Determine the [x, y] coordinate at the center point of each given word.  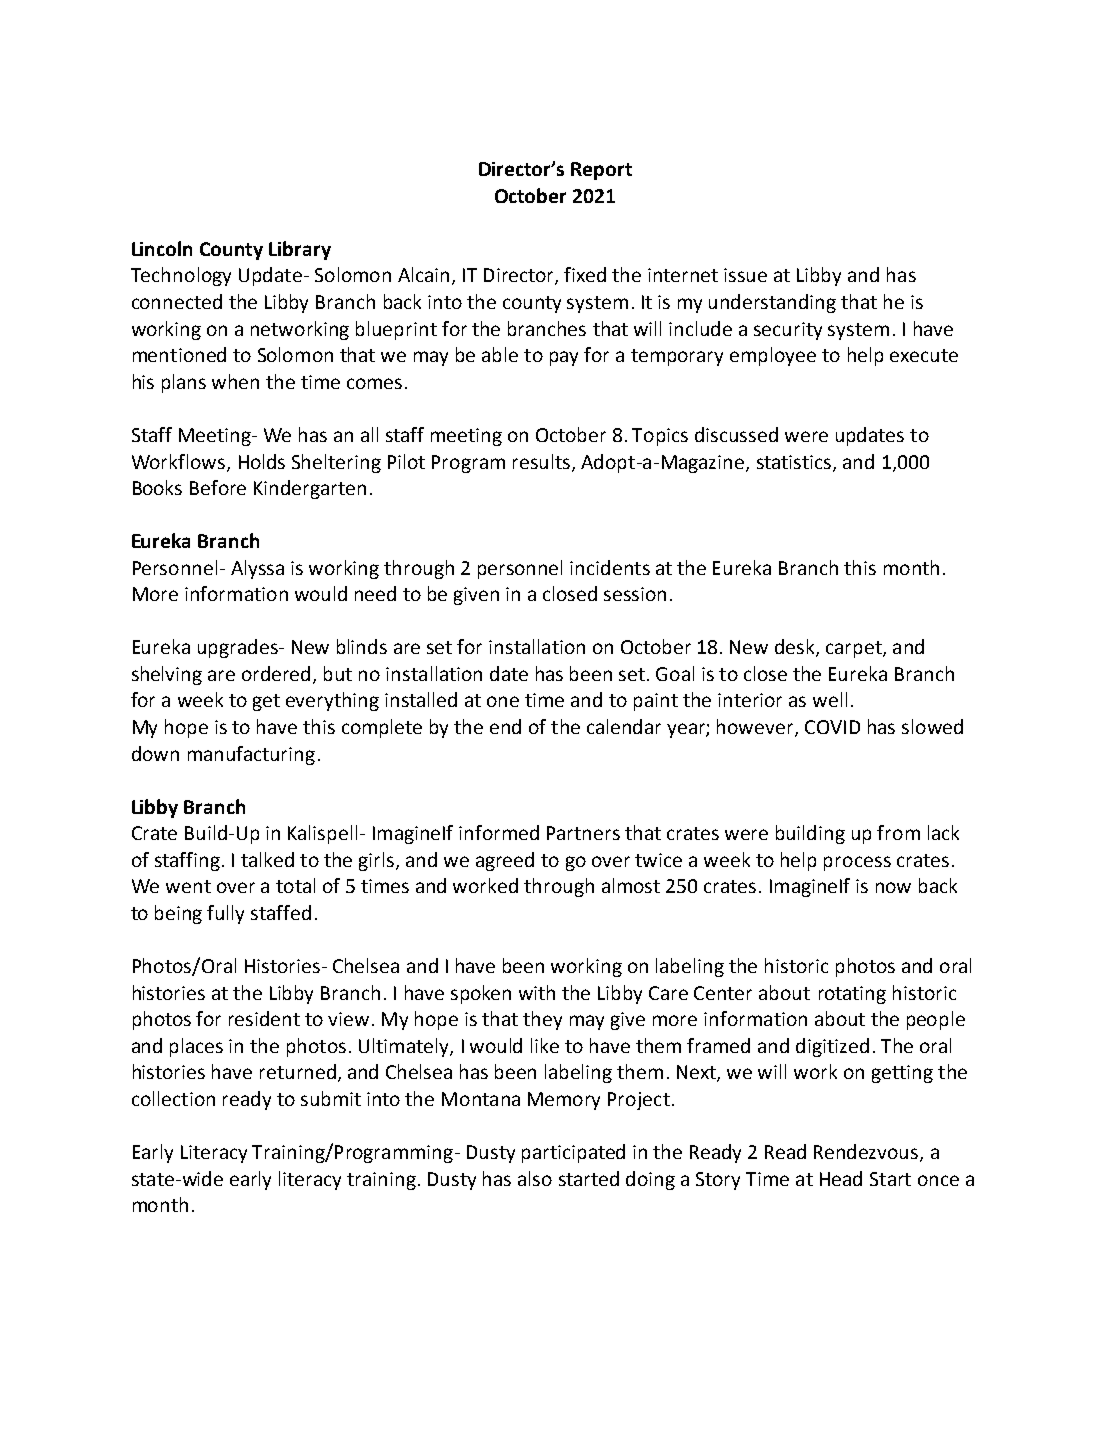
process [857, 863]
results [541, 461]
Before [218, 487]
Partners [583, 833]
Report [601, 171]
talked [267, 859]
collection [173, 1098]
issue [745, 275]
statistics [795, 463]
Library [300, 250]
